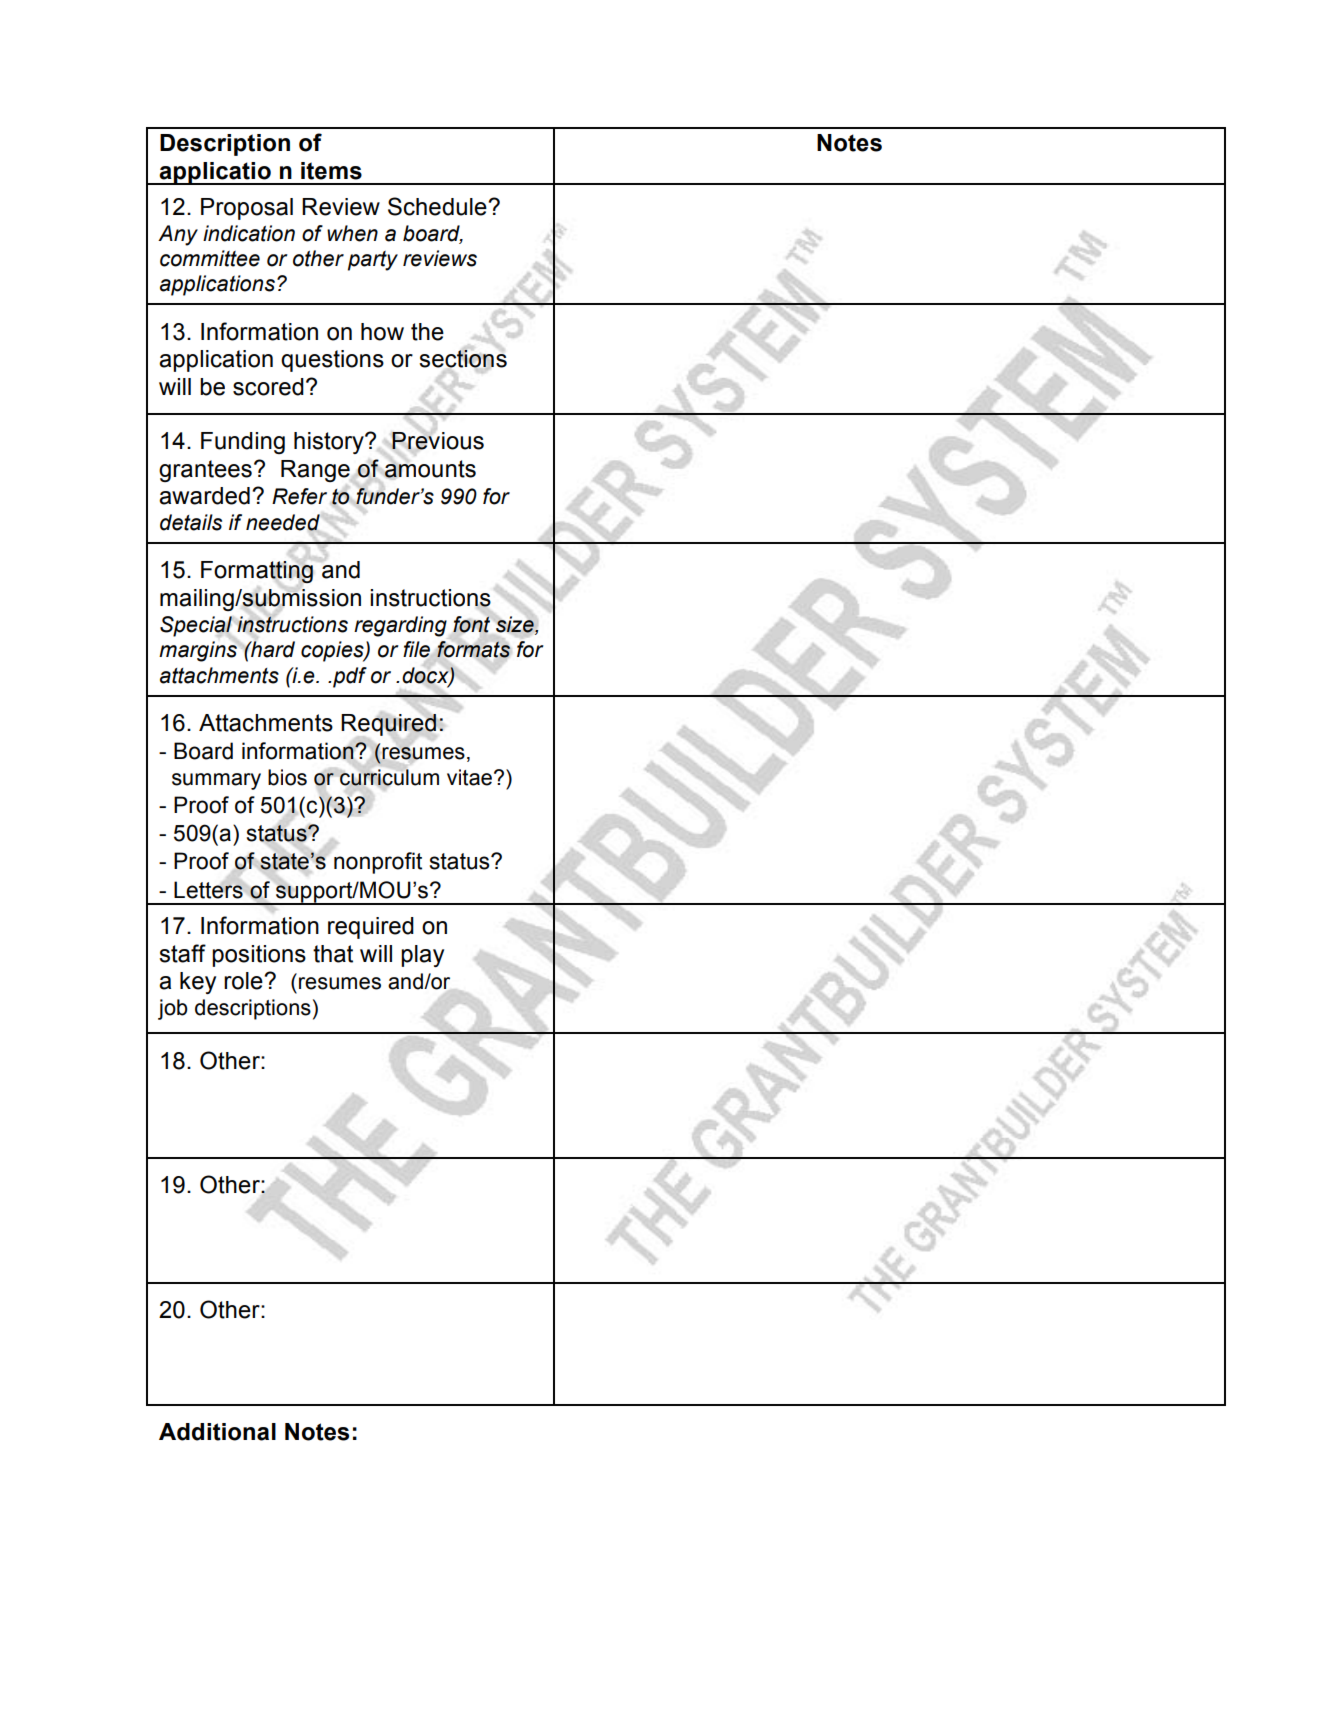 The width and height of the document is (1342, 1736). Describe the element at coordinates (204, 496) in the document. I see `awarded` at that location.
